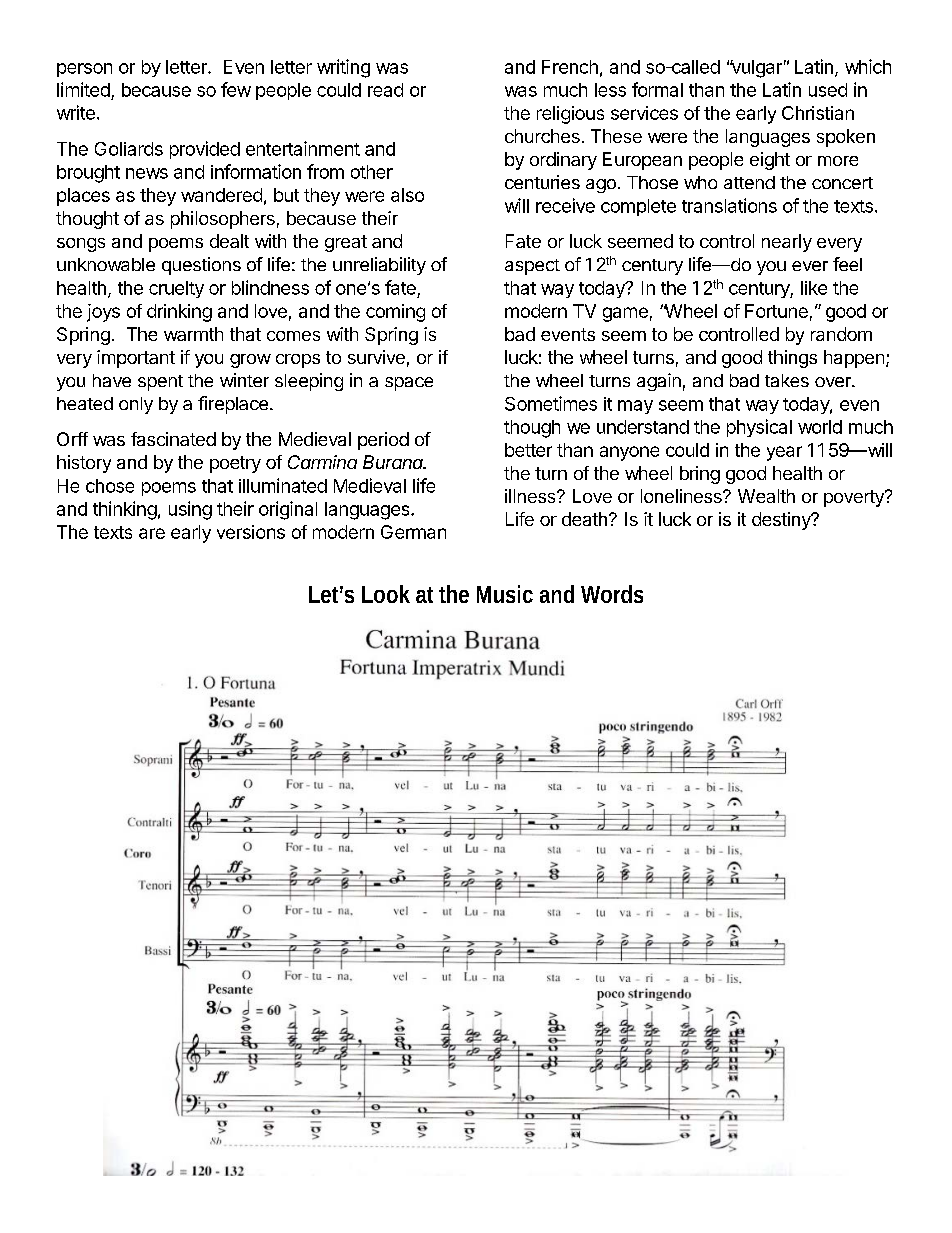  What do you see at coordinates (505, 594) in the page?
I see `Music` at bounding box center [505, 594].
